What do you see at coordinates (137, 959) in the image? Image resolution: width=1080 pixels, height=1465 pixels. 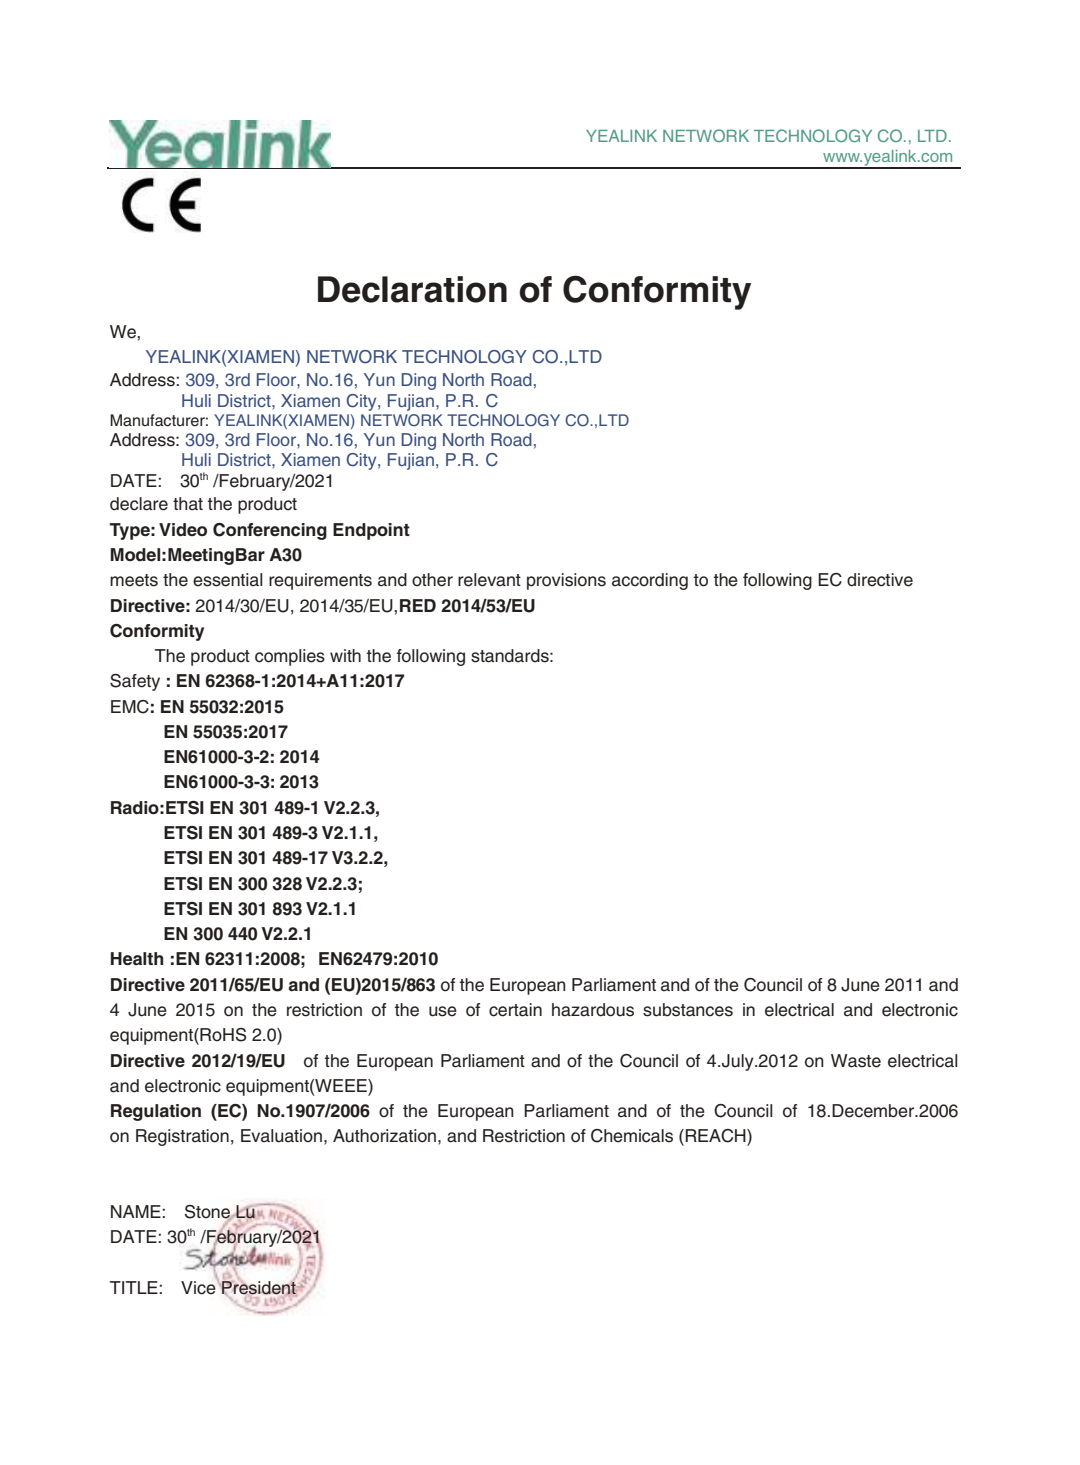 I see `Health` at bounding box center [137, 959].
